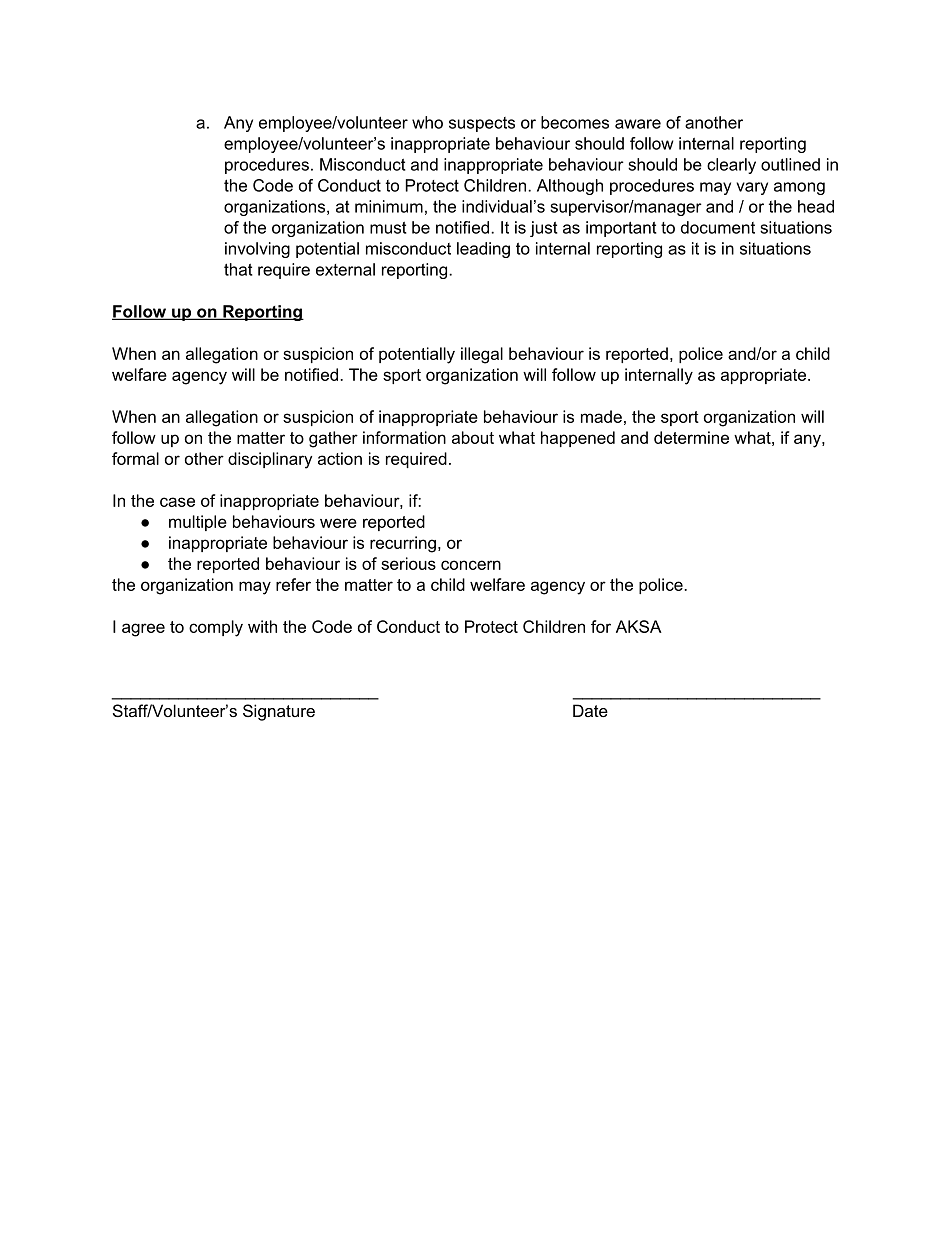 This page has width=952, height=1233. What do you see at coordinates (279, 712) in the page?
I see `Signature` at bounding box center [279, 712].
